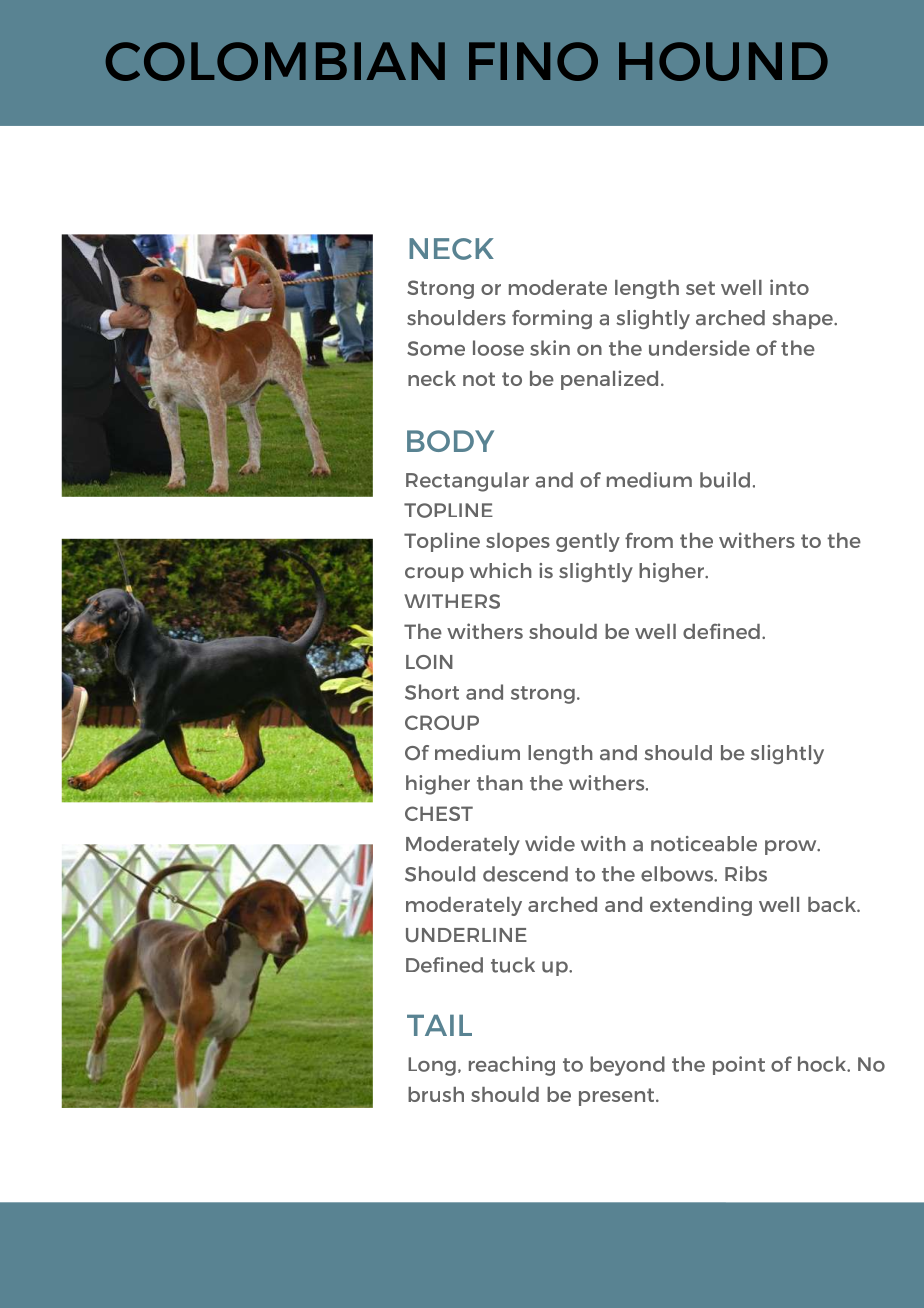 The height and width of the document is (1308, 924). What do you see at coordinates (450, 441) in the document?
I see `BODY` at bounding box center [450, 441].
